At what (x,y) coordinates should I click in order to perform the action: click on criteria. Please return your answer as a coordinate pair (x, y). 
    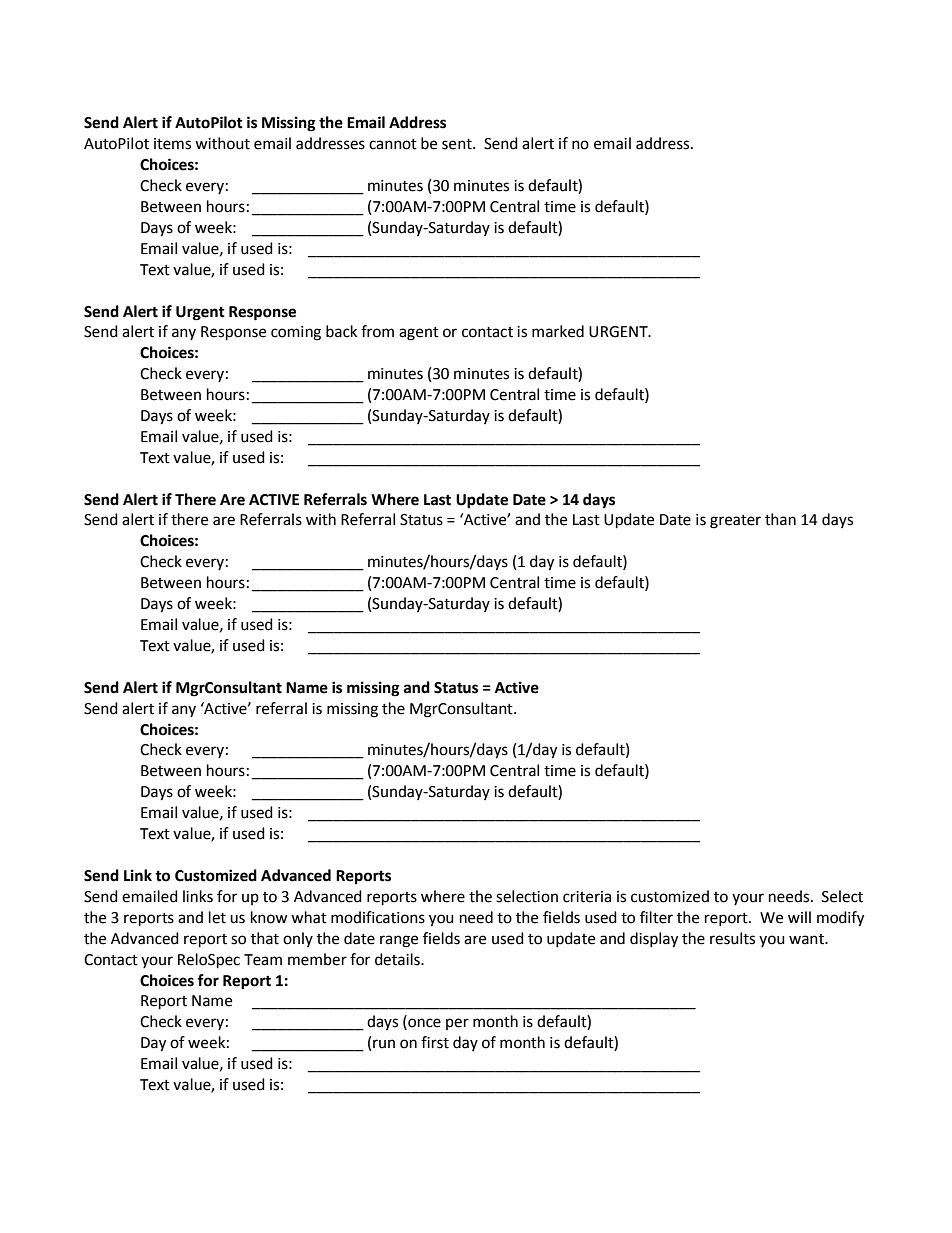
    Looking at the image, I should click on (587, 897).
